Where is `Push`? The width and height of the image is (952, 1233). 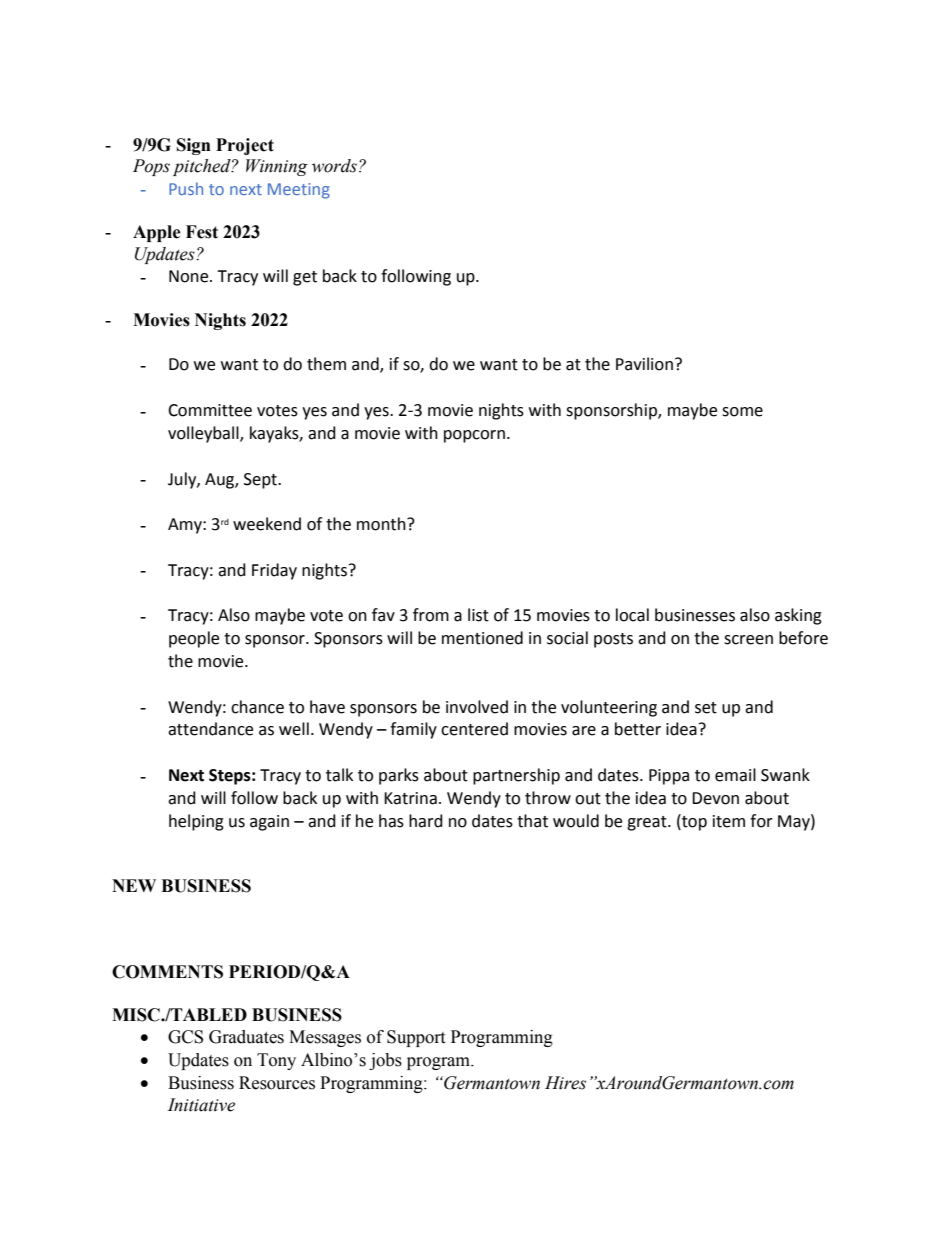
Push is located at coordinates (186, 188).
